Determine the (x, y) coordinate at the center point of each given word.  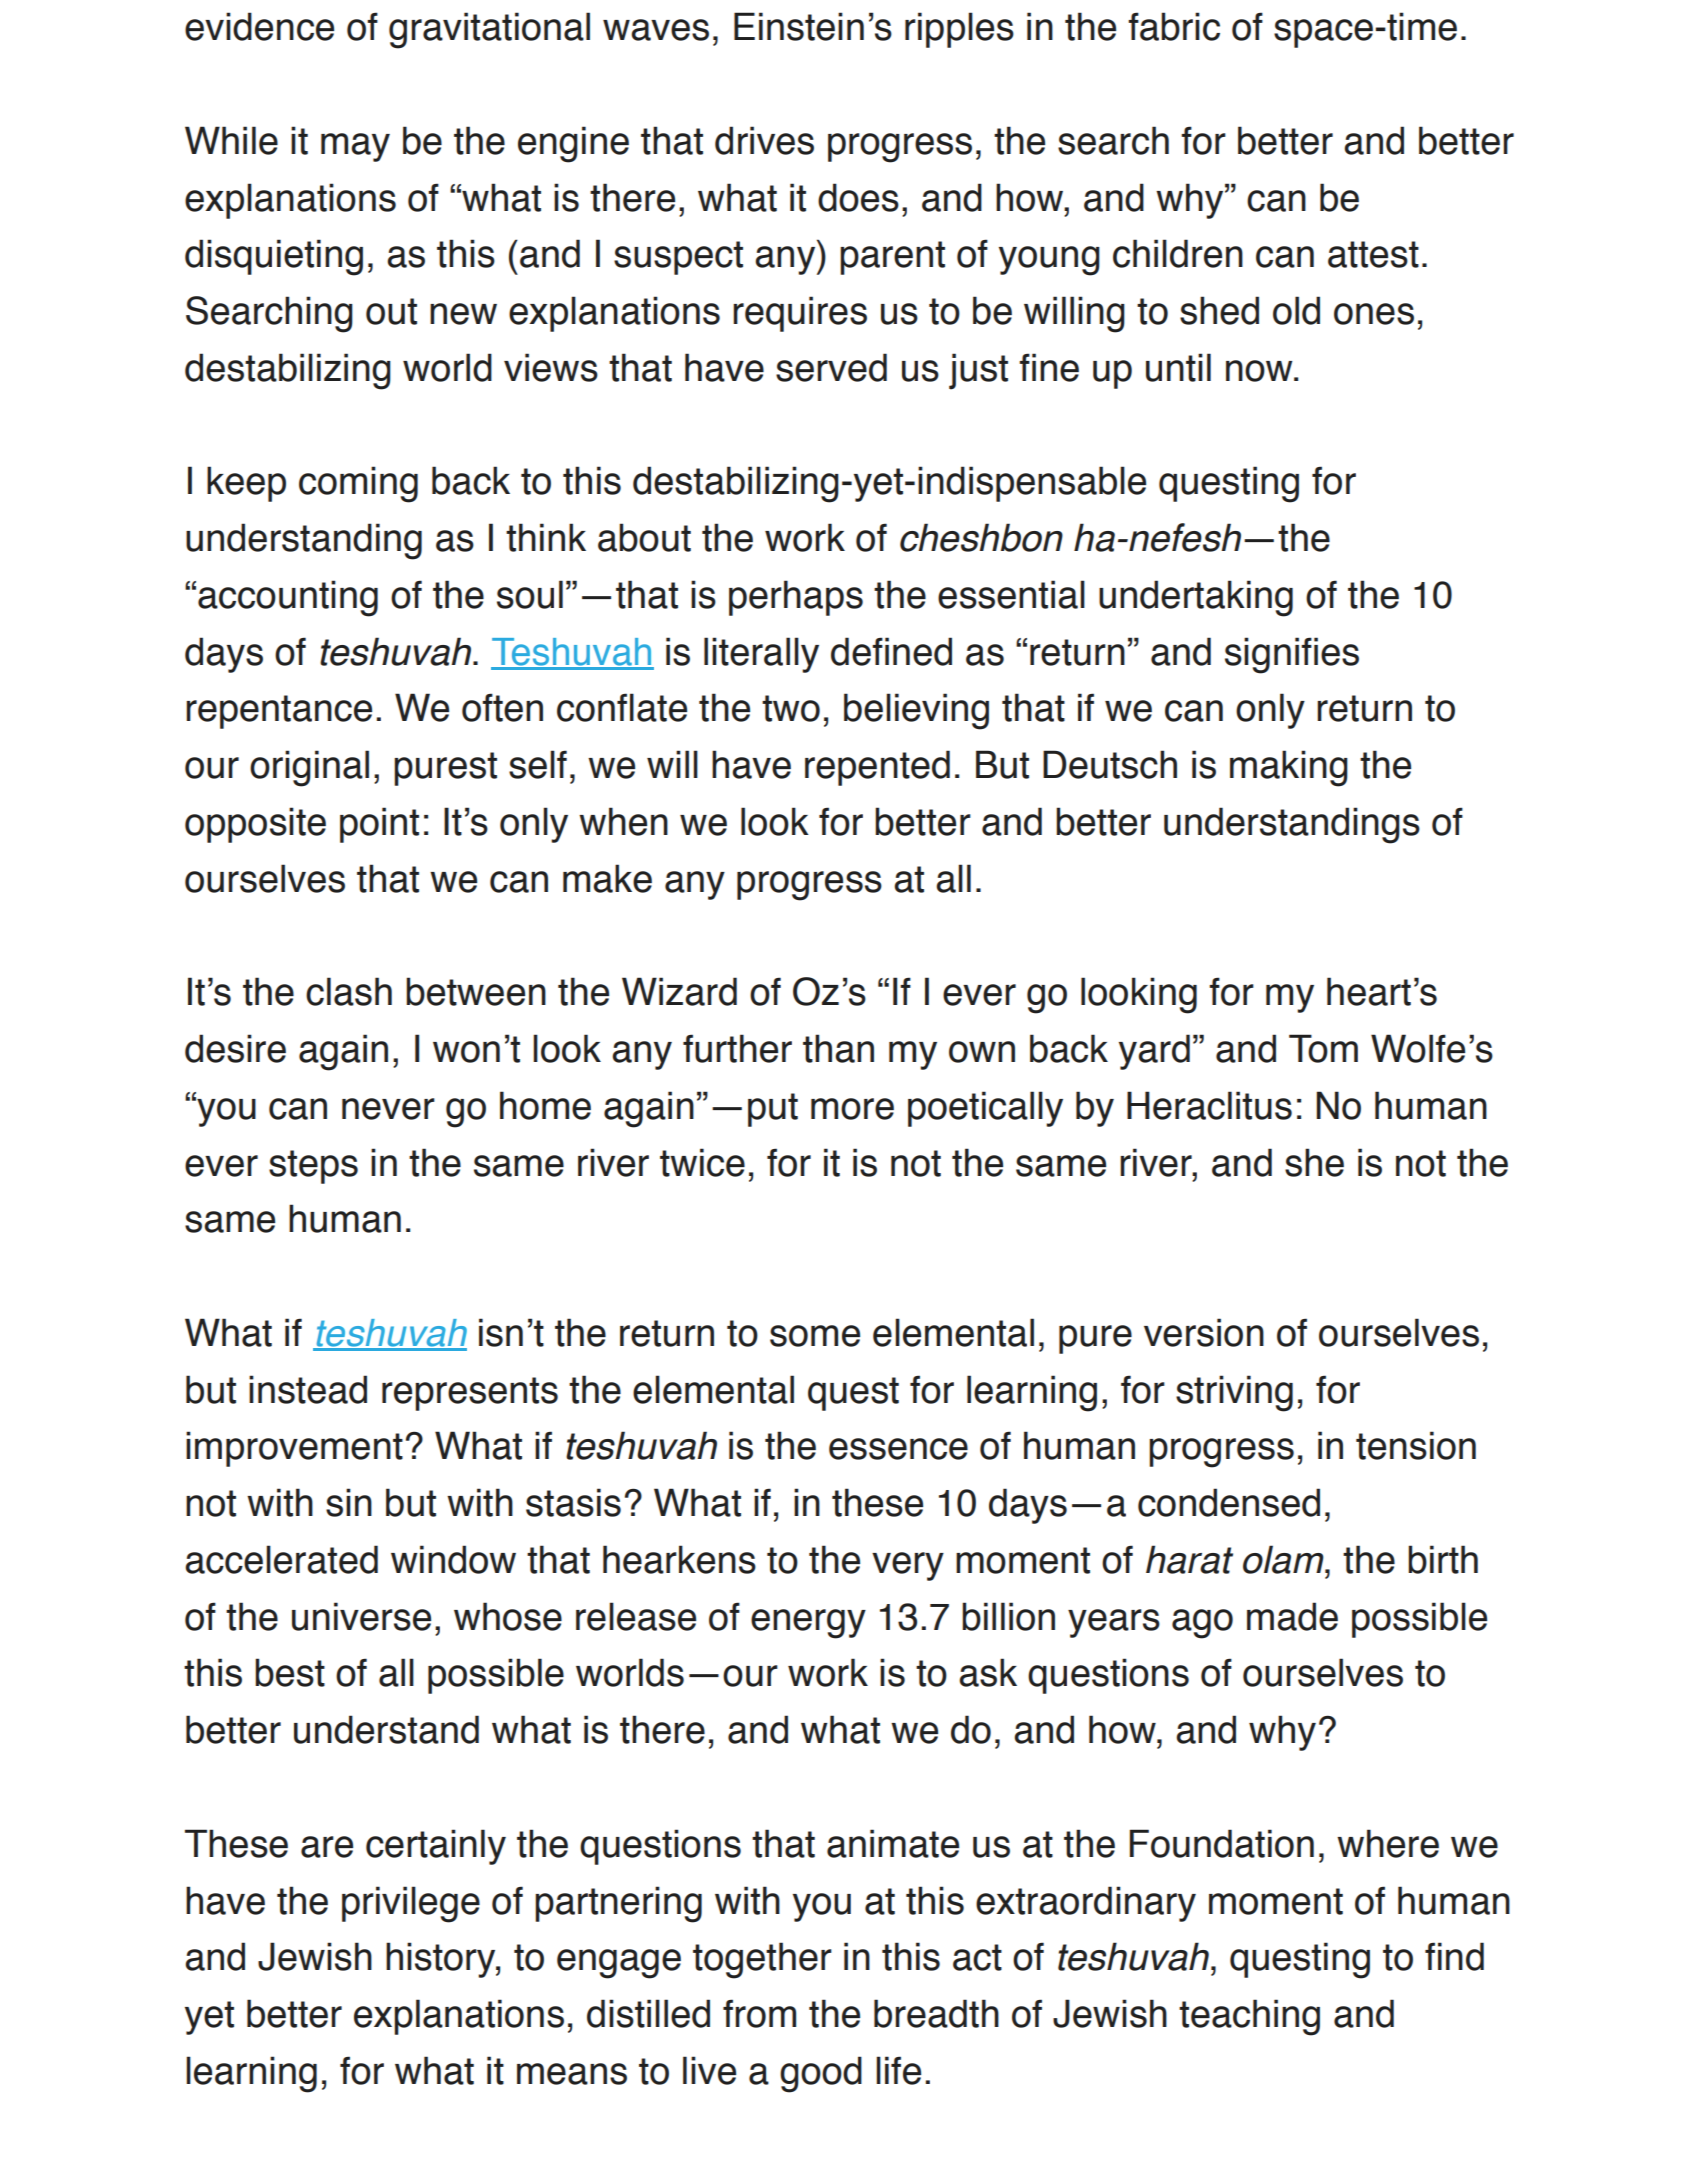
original (309, 768)
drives (764, 140)
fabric (1174, 26)
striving (1234, 1393)
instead (308, 1389)
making (1289, 768)
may (355, 147)
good (821, 2074)
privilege (411, 1904)
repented (877, 768)
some (815, 1336)
